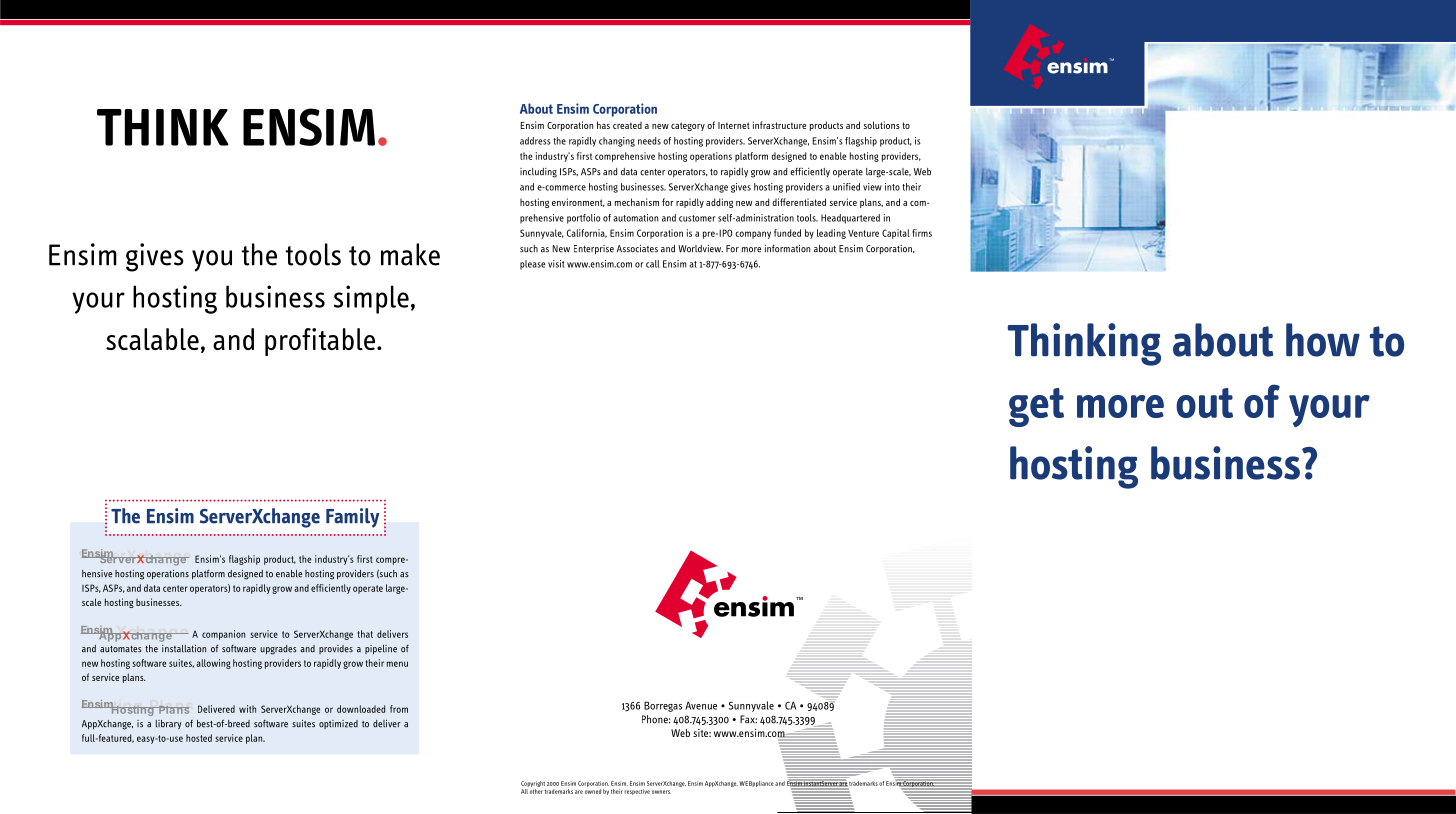 The image size is (1456, 814). I want to click on solutions, so click(882, 125).
